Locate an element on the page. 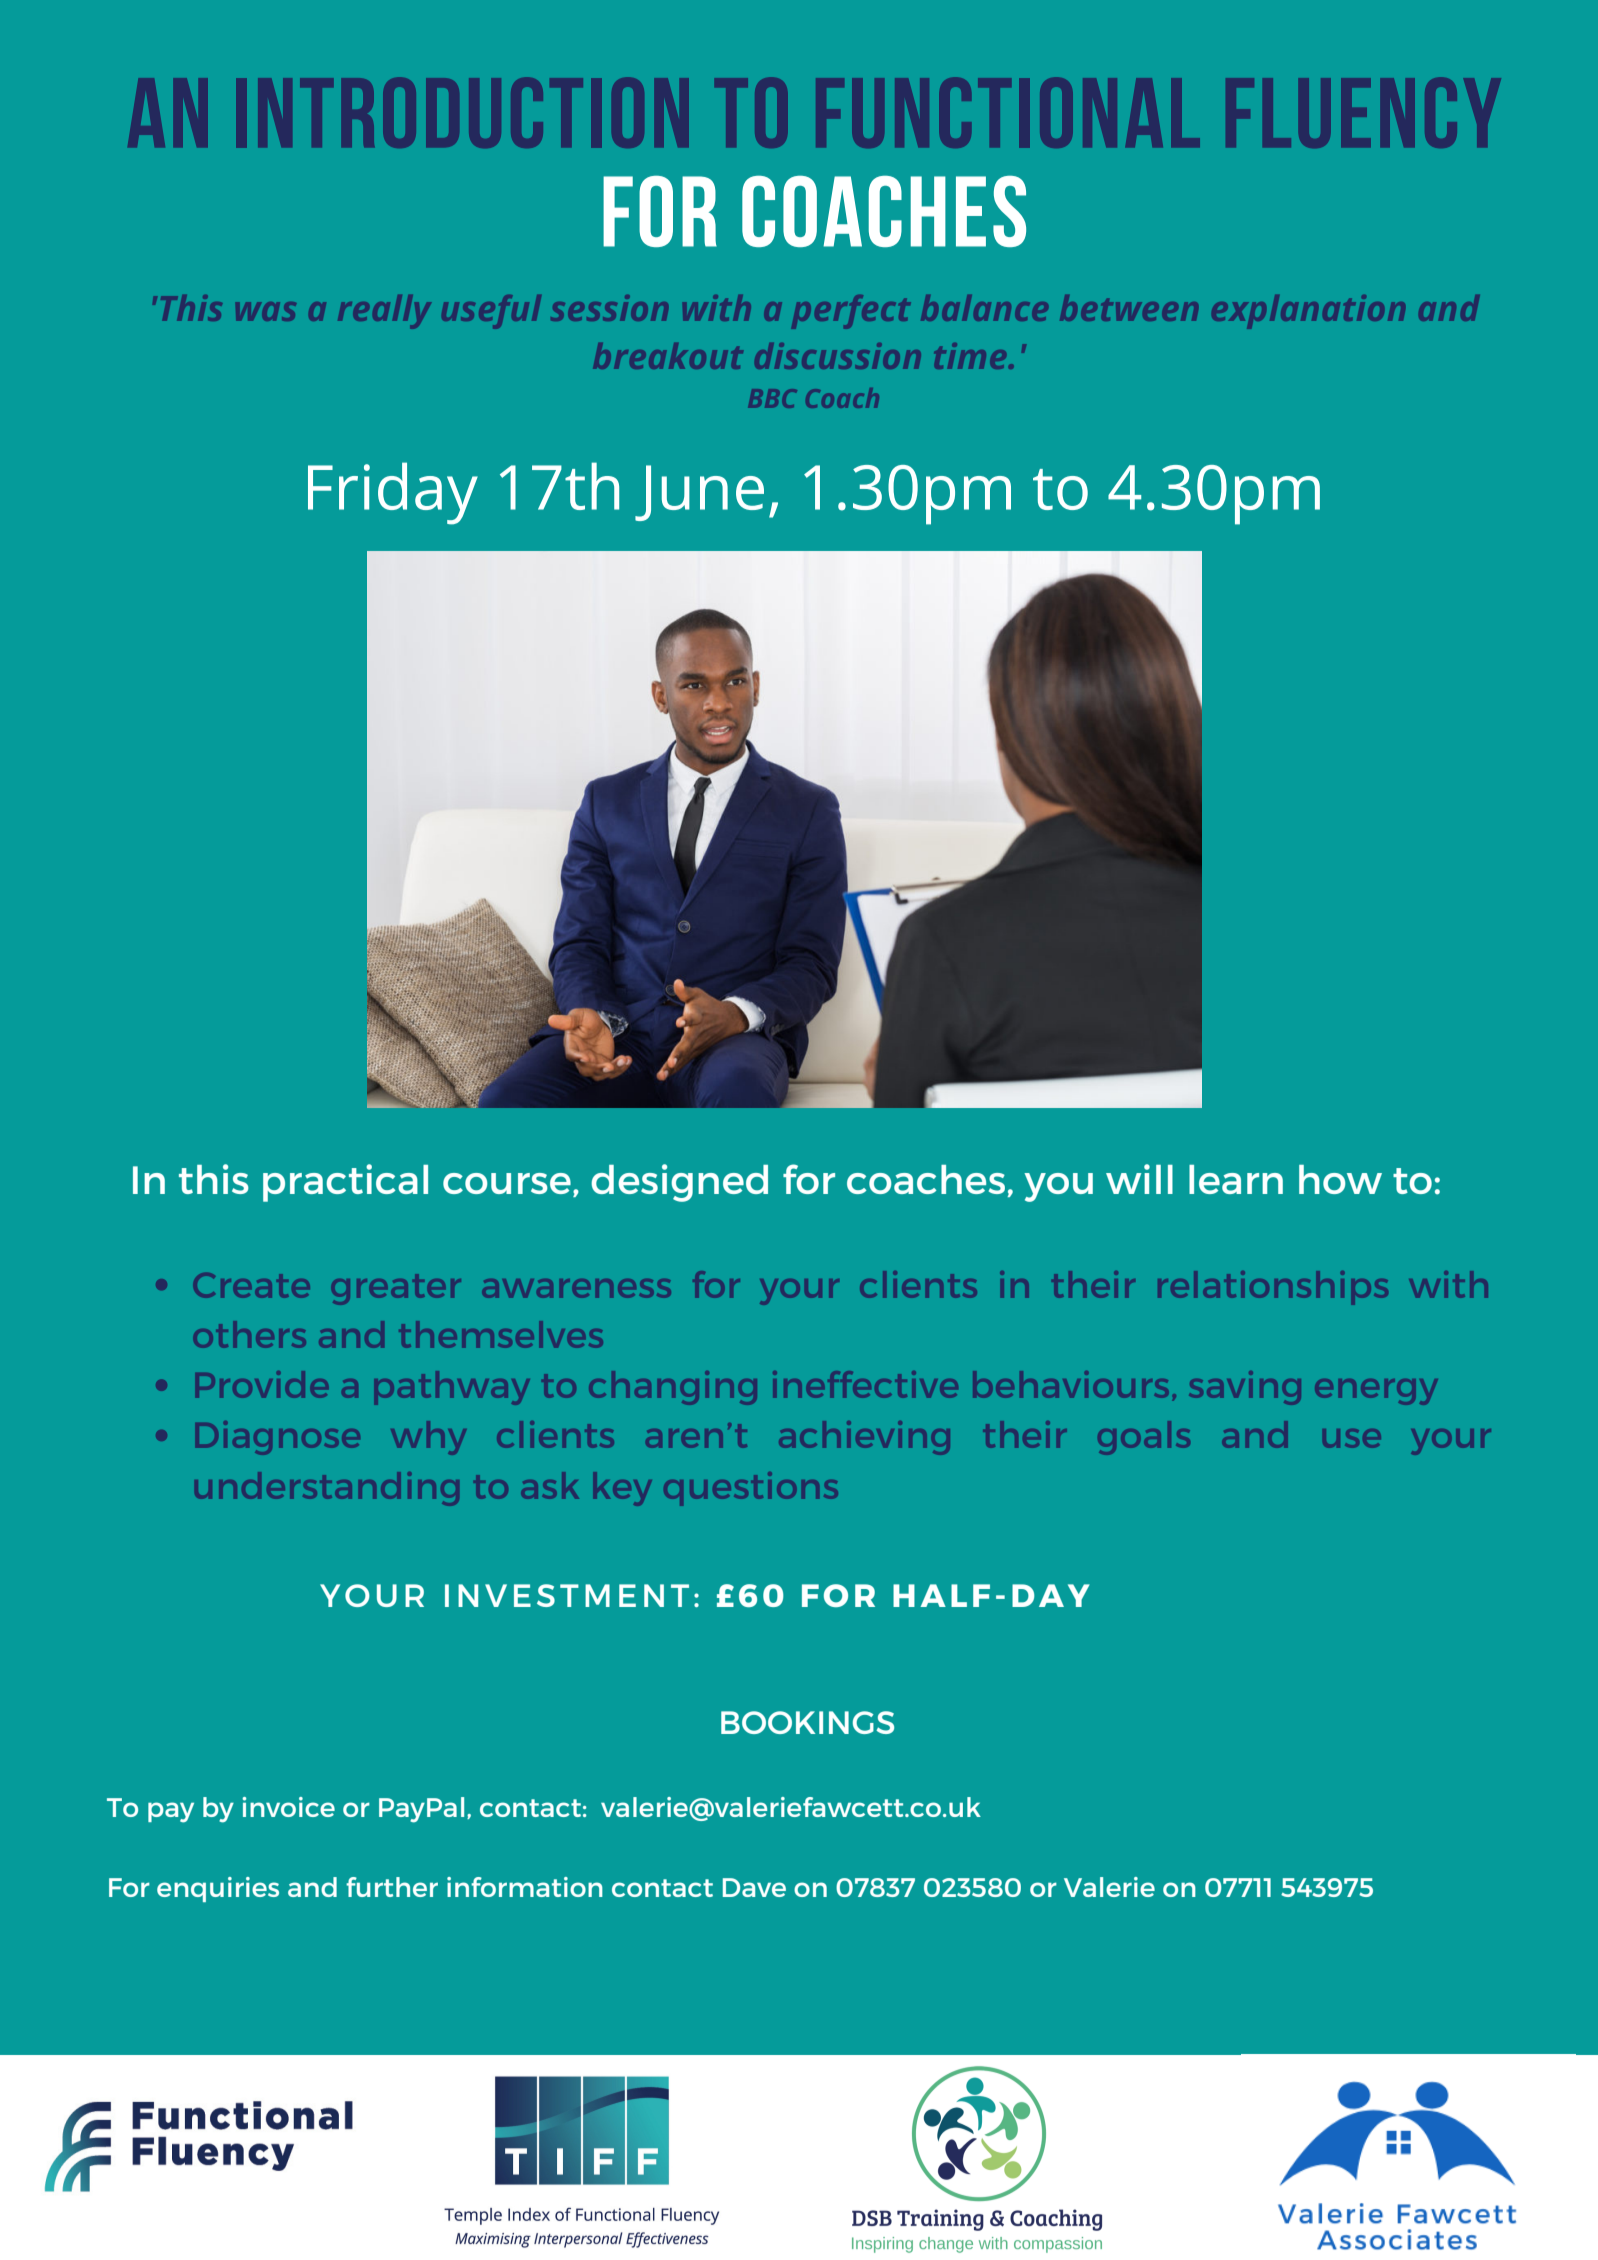  Friday is located at coordinates (393, 493).
